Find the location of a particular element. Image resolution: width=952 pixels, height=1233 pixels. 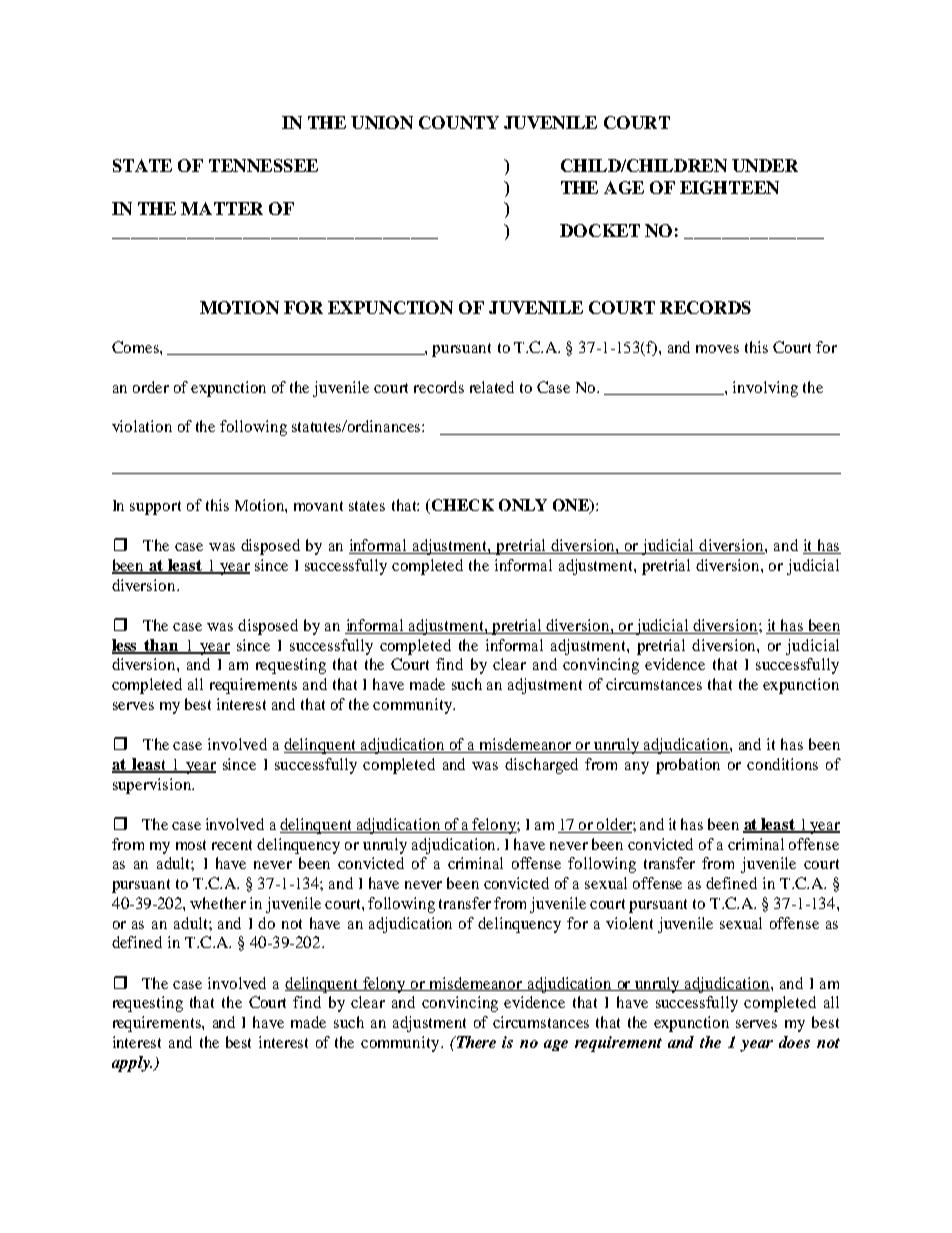

COUNTY is located at coordinates (459, 122).
